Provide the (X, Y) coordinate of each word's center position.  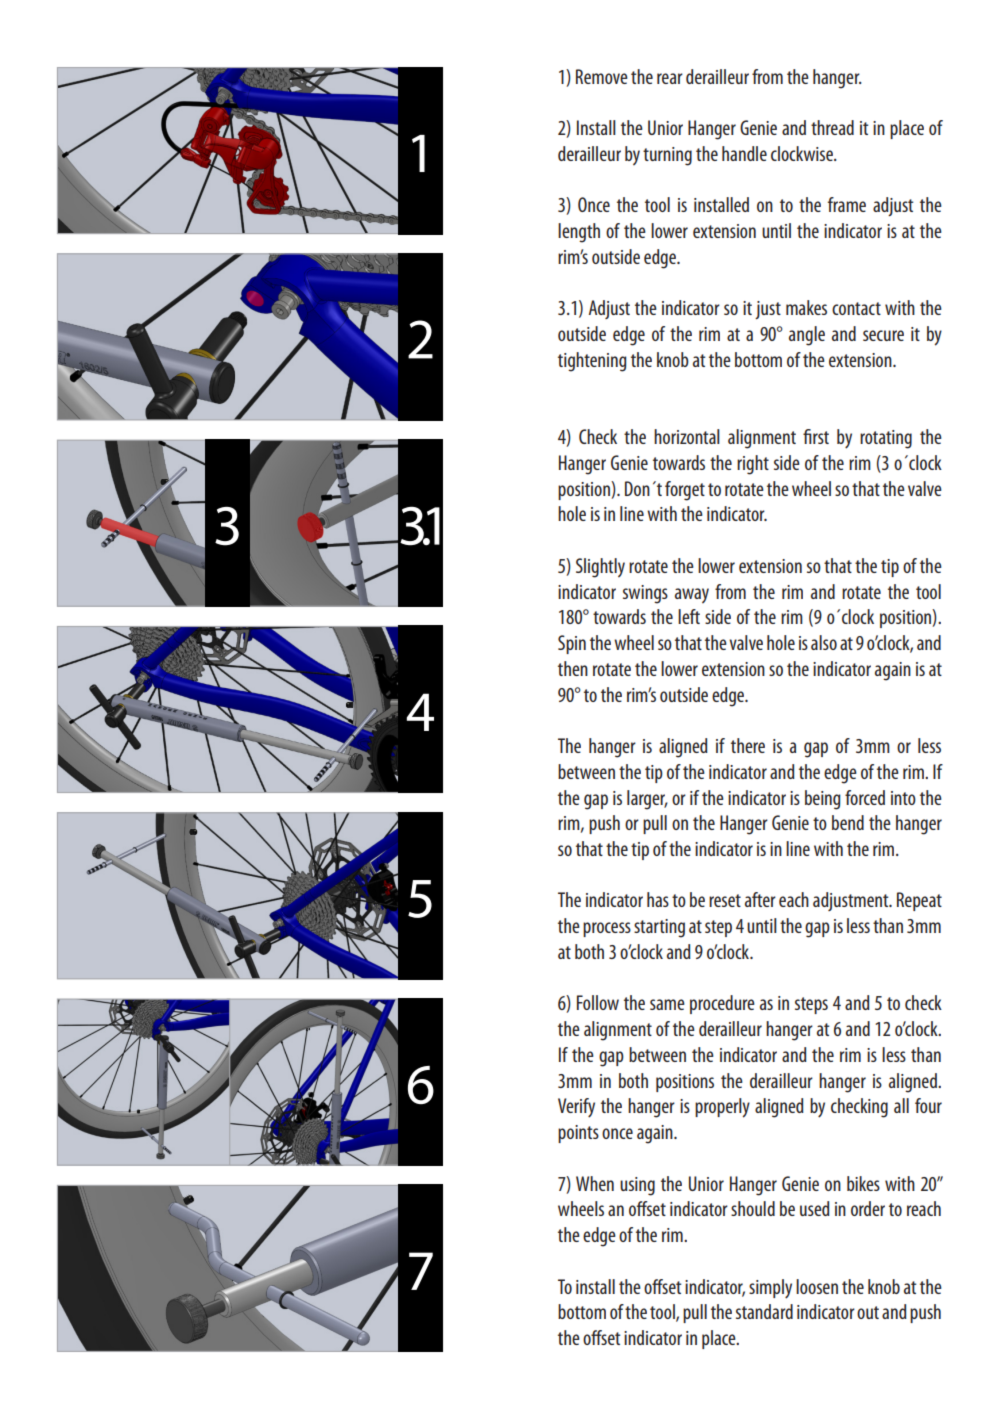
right (753, 465)
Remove (602, 76)
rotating (886, 439)
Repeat (919, 901)
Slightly (600, 568)
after (760, 899)
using (637, 1186)
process (607, 929)
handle (744, 153)
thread (832, 127)
